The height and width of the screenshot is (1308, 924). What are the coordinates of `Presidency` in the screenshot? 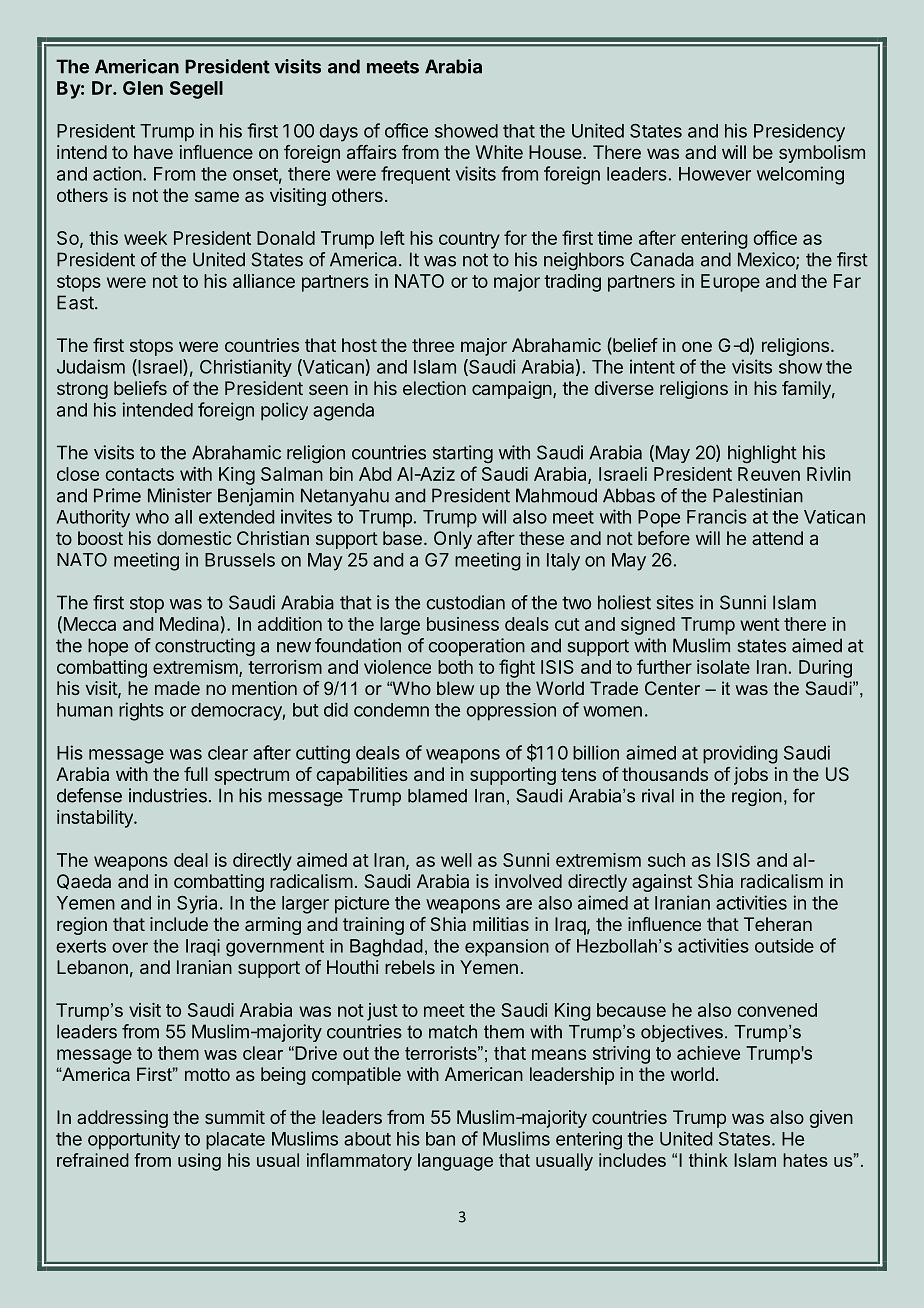 It's located at (799, 133).
